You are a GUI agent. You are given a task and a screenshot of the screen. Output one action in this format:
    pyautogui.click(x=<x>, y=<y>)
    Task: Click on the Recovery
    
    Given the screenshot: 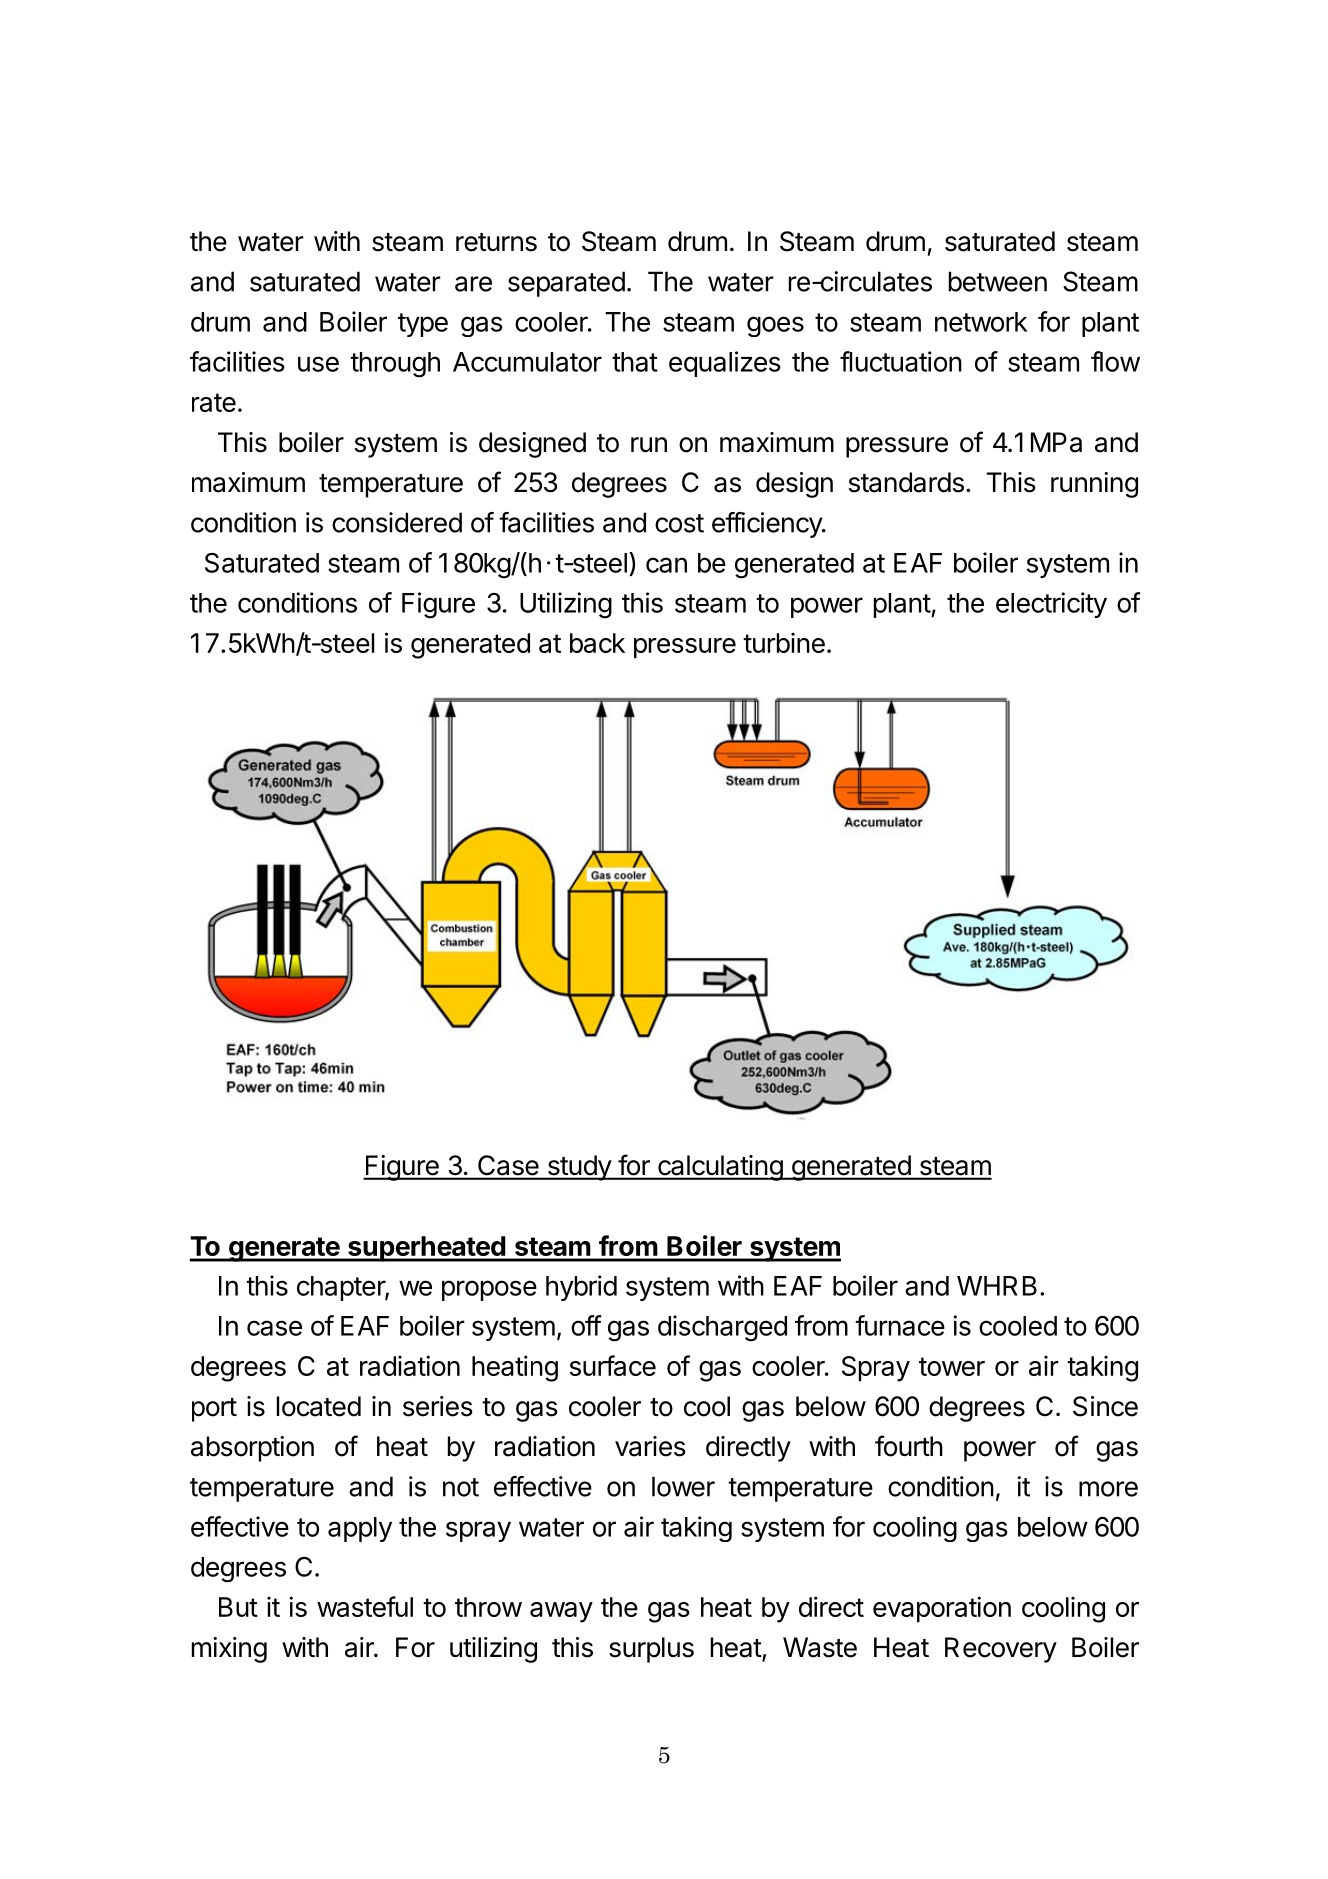 What is the action you would take?
    pyautogui.click(x=1001, y=1650)
